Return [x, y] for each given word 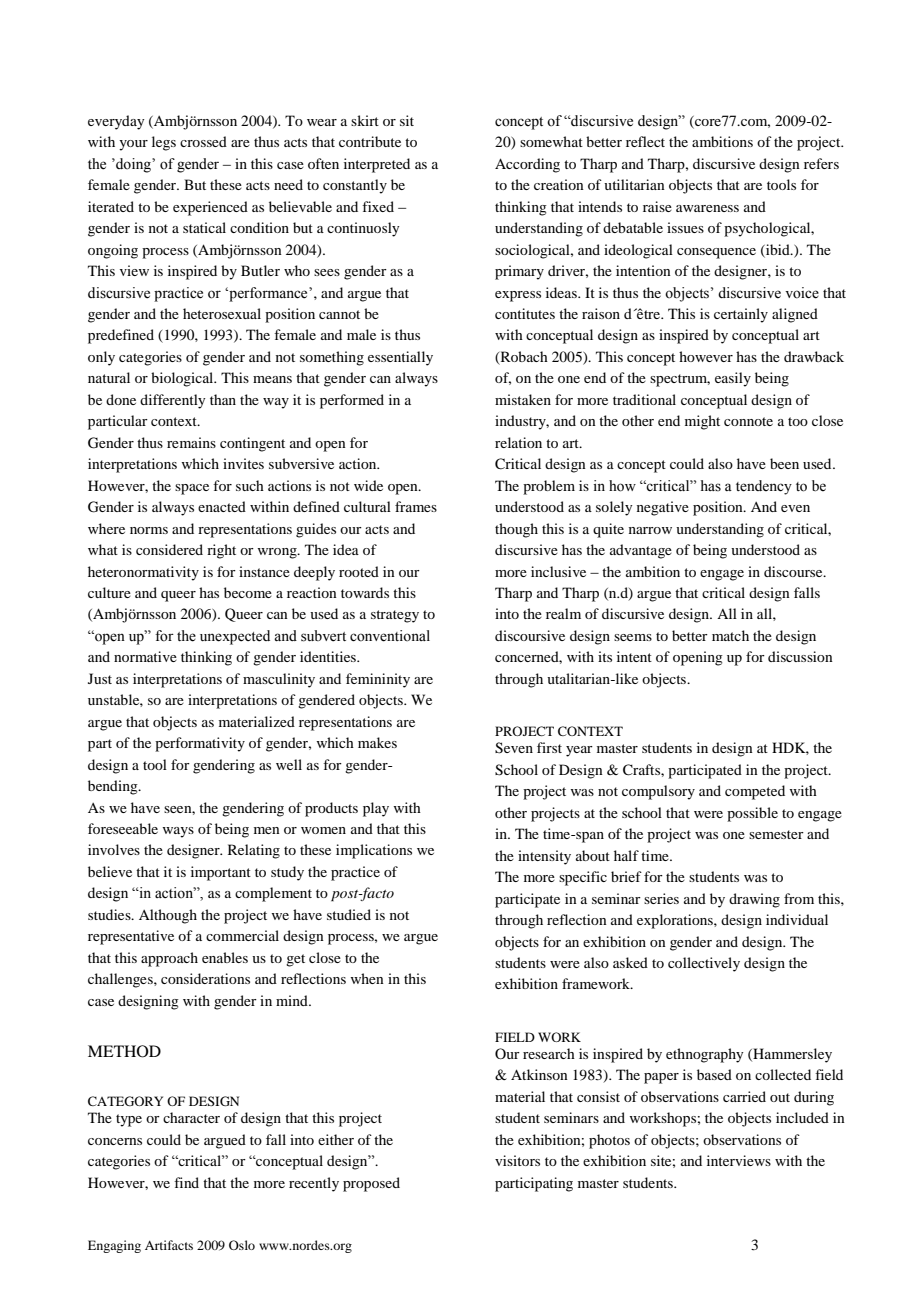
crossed [203, 141]
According [527, 165]
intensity [544, 857]
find [186, 1182]
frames [416, 506]
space [192, 489]
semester [776, 834]
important [221, 873]
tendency [764, 487]
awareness [707, 208]
